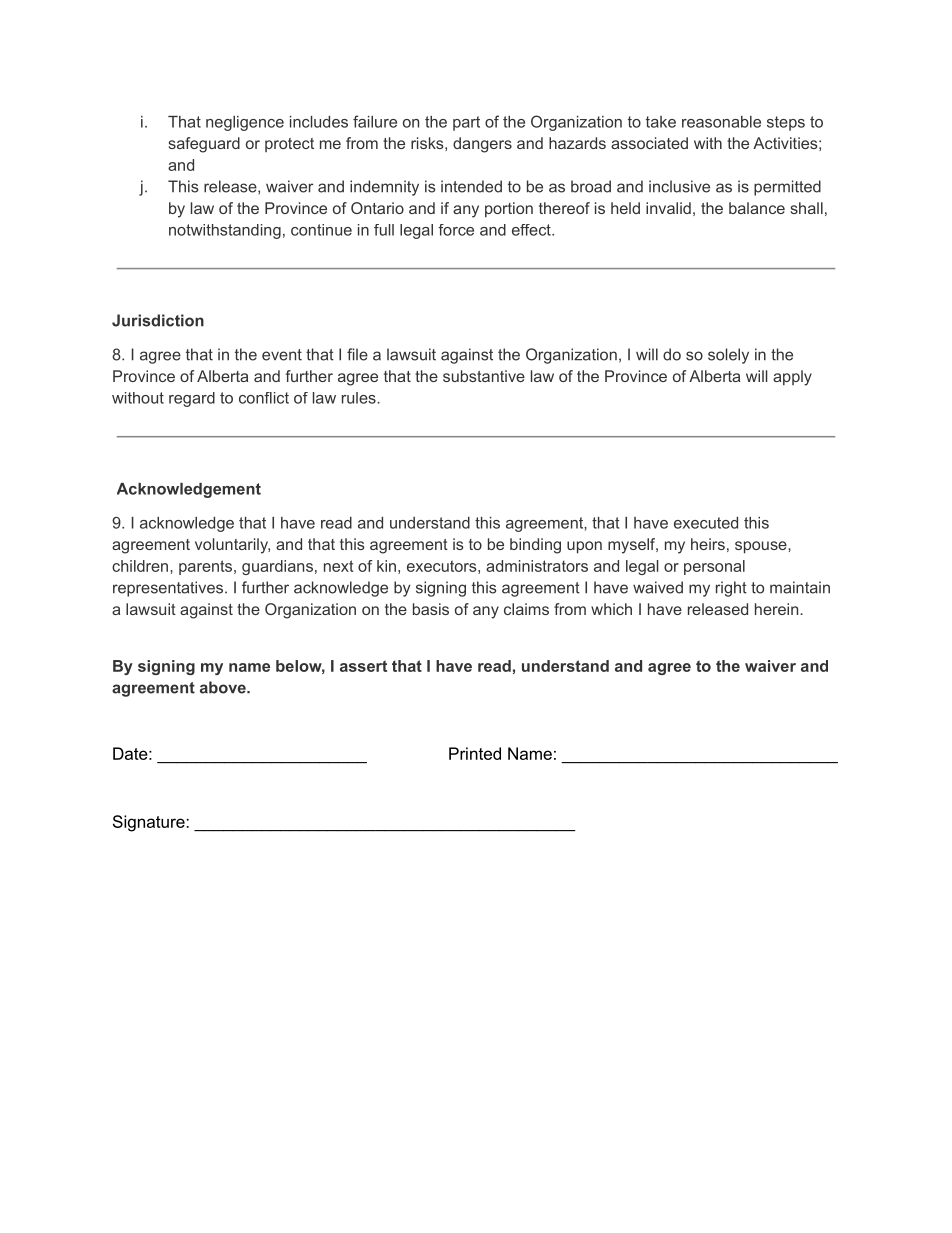 The image size is (952, 1233). What do you see at coordinates (150, 823) in the screenshot?
I see `Signature` at bounding box center [150, 823].
